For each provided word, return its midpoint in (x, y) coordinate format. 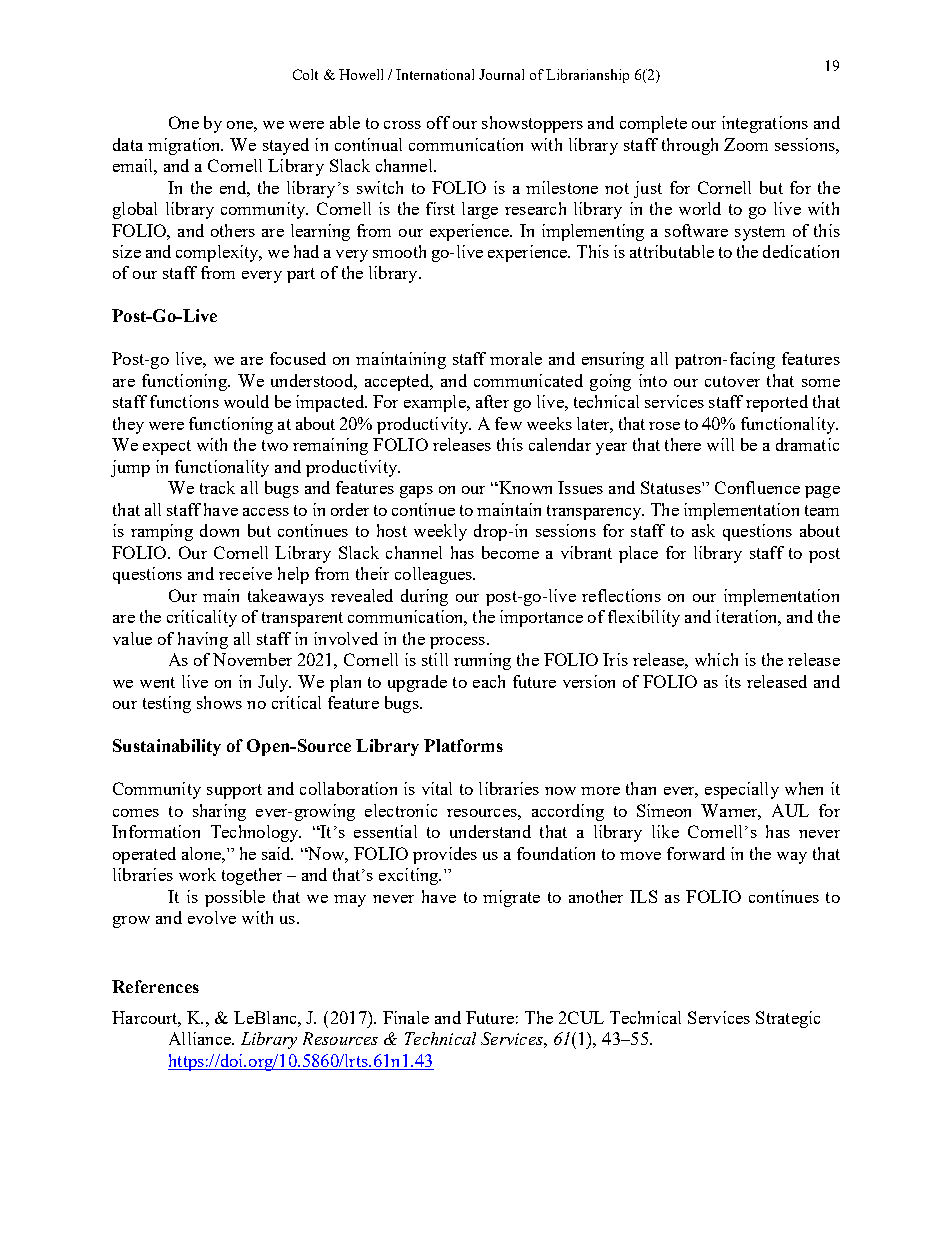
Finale (406, 1017)
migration (185, 146)
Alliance (201, 1038)
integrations (765, 124)
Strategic (788, 1019)
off (438, 122)
